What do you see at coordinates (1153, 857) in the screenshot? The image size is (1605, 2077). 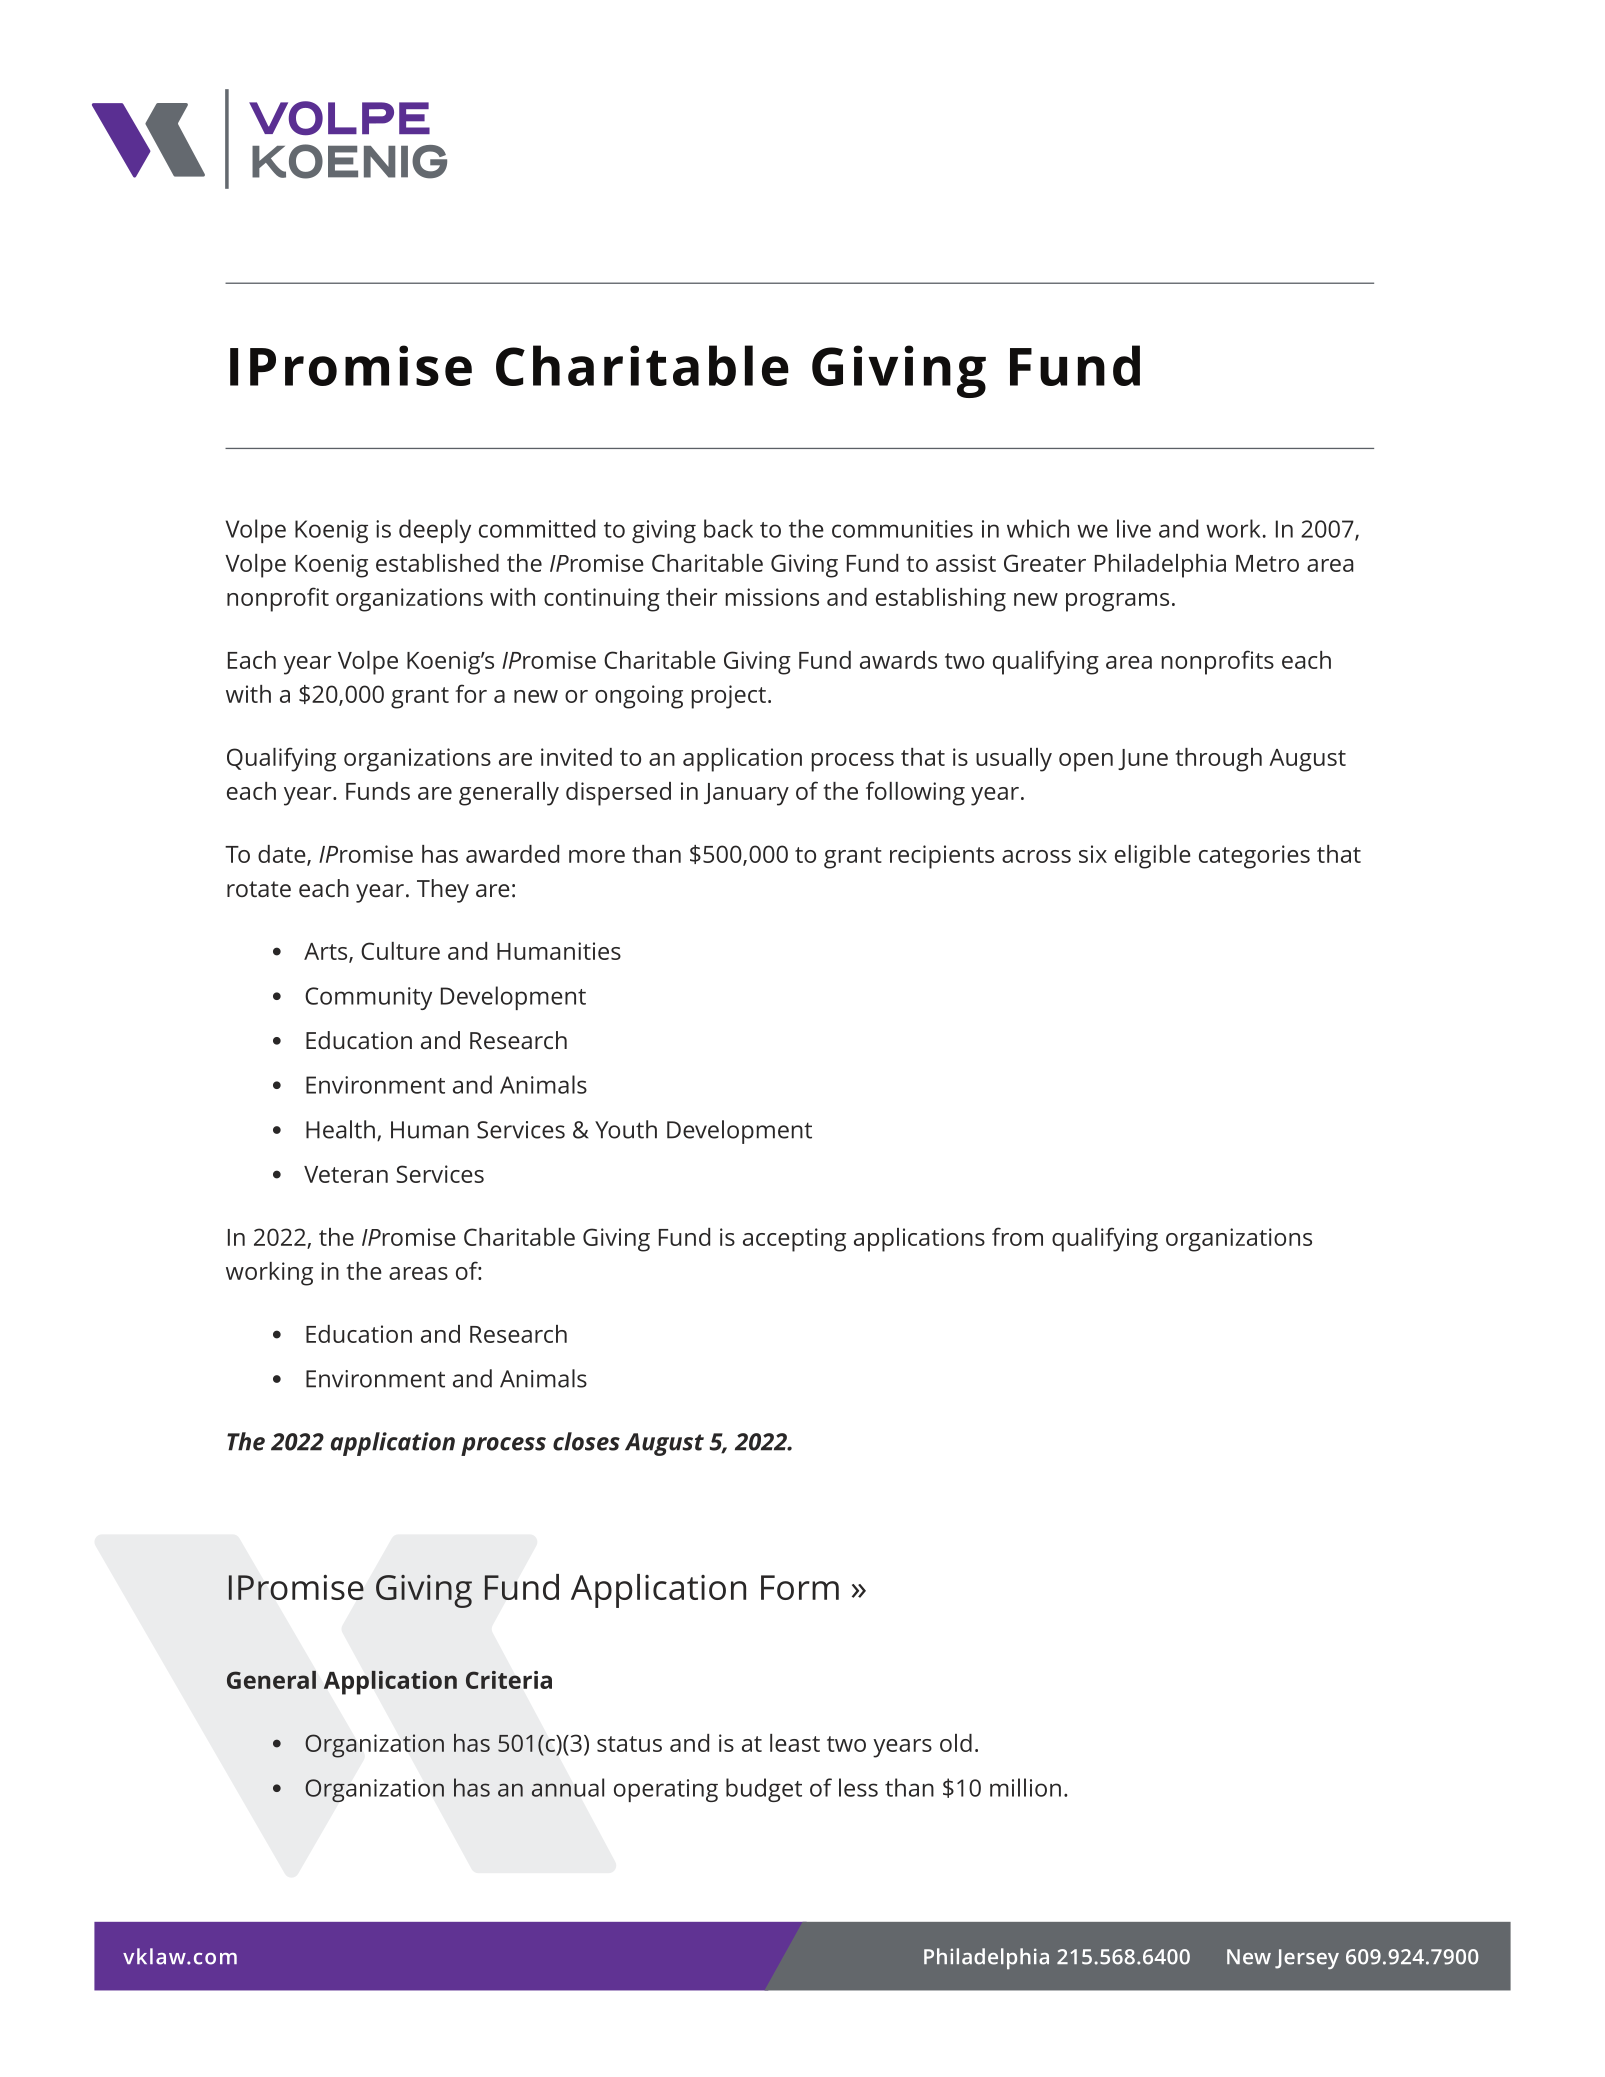 I see `eligible` at bounding box center [1153, 857].
